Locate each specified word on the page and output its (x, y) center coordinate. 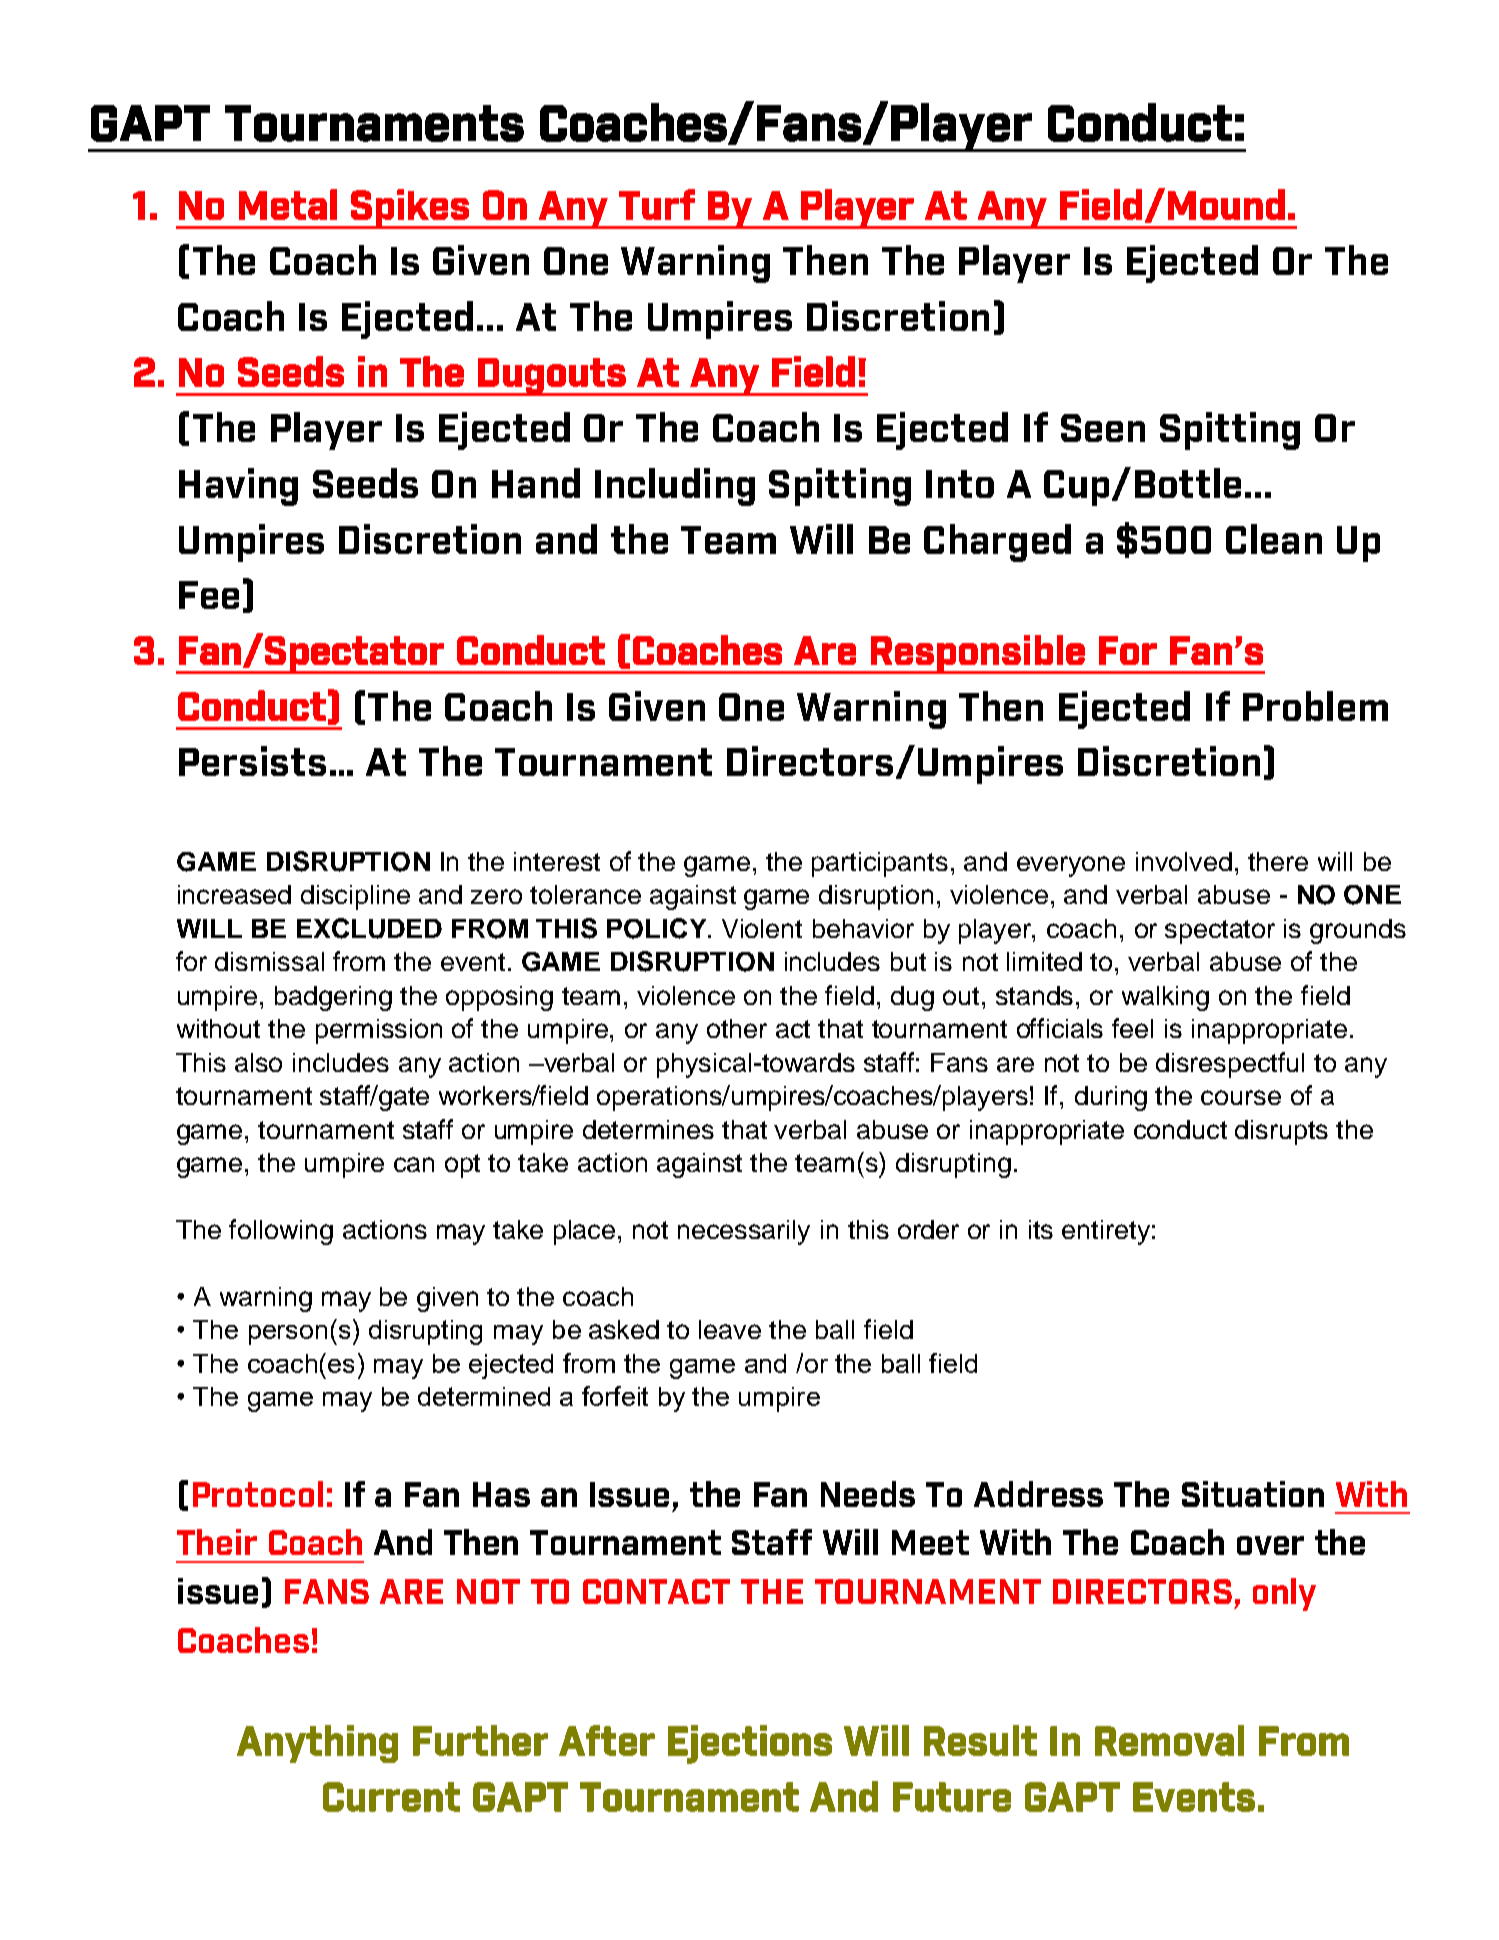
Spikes (410, 209)
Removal (1169, 1740)
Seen (1103, 428)
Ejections (750, 1744)
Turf (657, 204)
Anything (317, 1744)
